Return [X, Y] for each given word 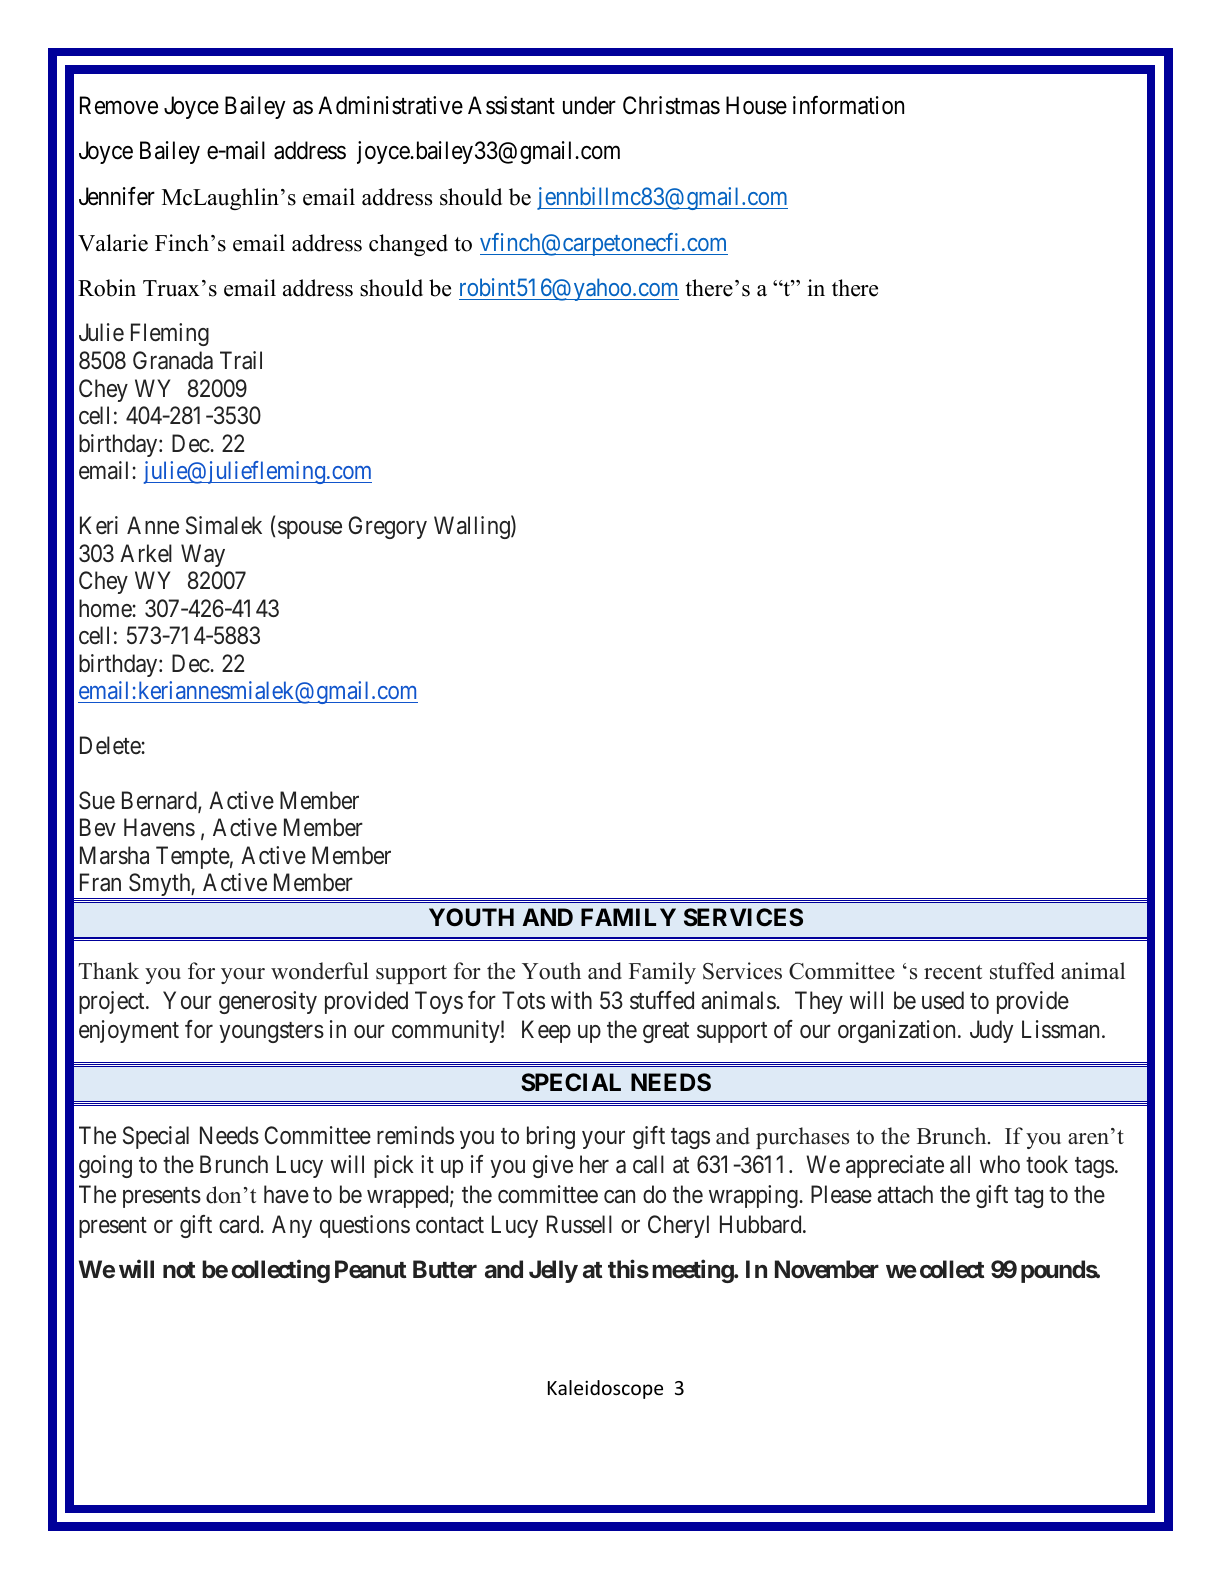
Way [203, 555]
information [848, 105]
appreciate [895, 1166]
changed [408, 245]
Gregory [388, 527]
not [179, 1270]
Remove [119, 105]
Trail [241, 360]
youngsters [271, 1033]
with [571, 1000]
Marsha [114, 855]
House [756, 105]
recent [953, 972]
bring [551, 1137]
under [589, 105]
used [943, 1000]
